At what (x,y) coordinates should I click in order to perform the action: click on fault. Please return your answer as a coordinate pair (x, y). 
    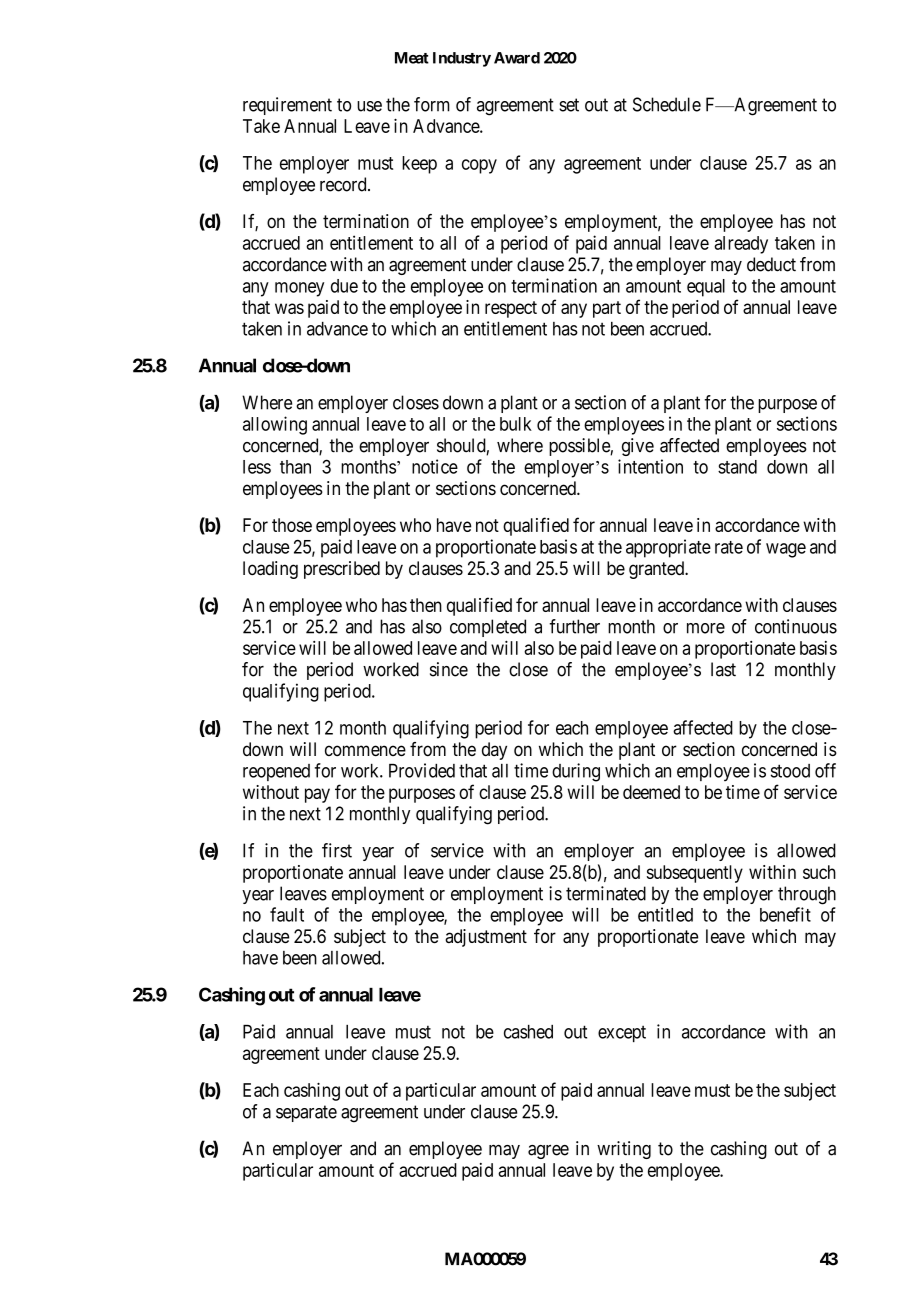
    Looking at the image, I should click on (287, 914).
